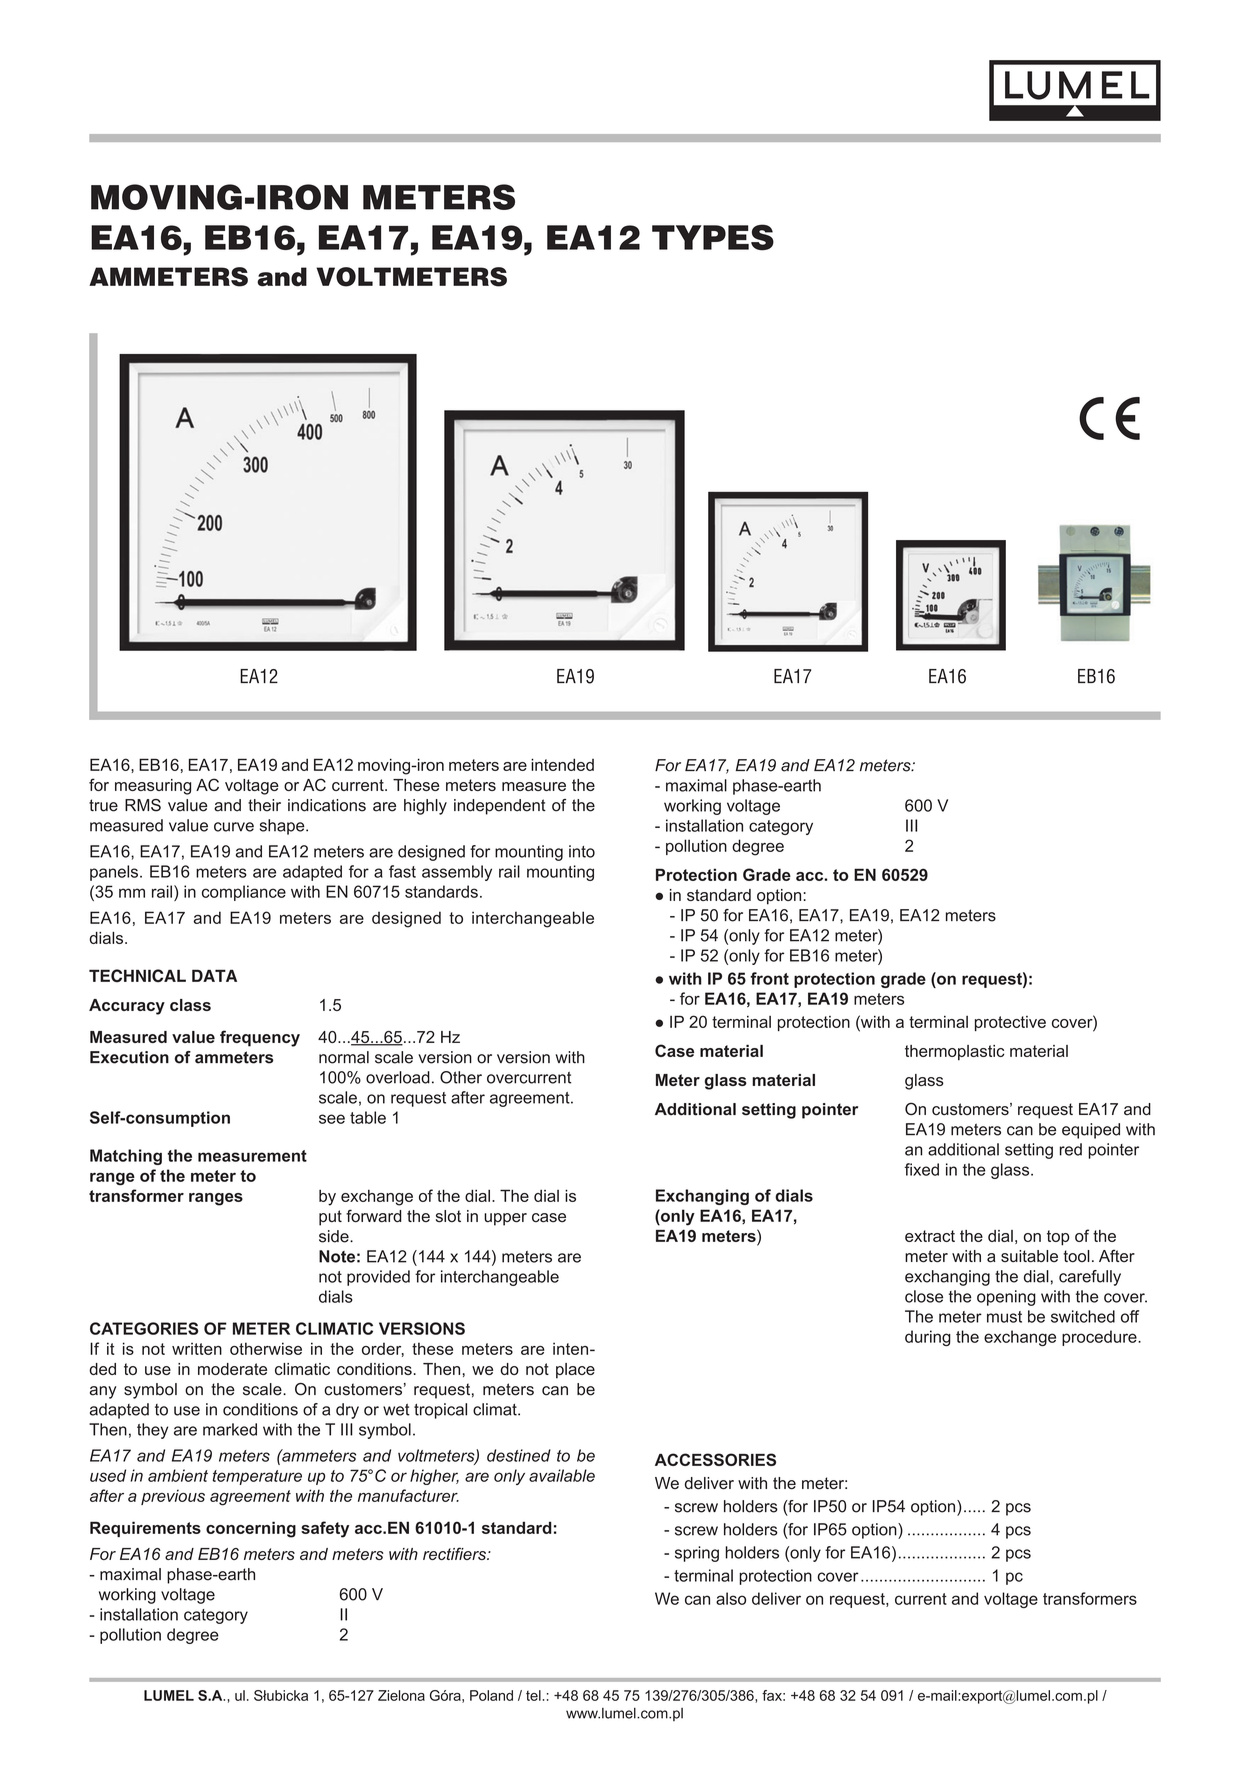 The image size is (1250, 1767). What do you see at coordinates (500, 807) in the screenshot?
I see `independent` at bounding box center [500, 807].
